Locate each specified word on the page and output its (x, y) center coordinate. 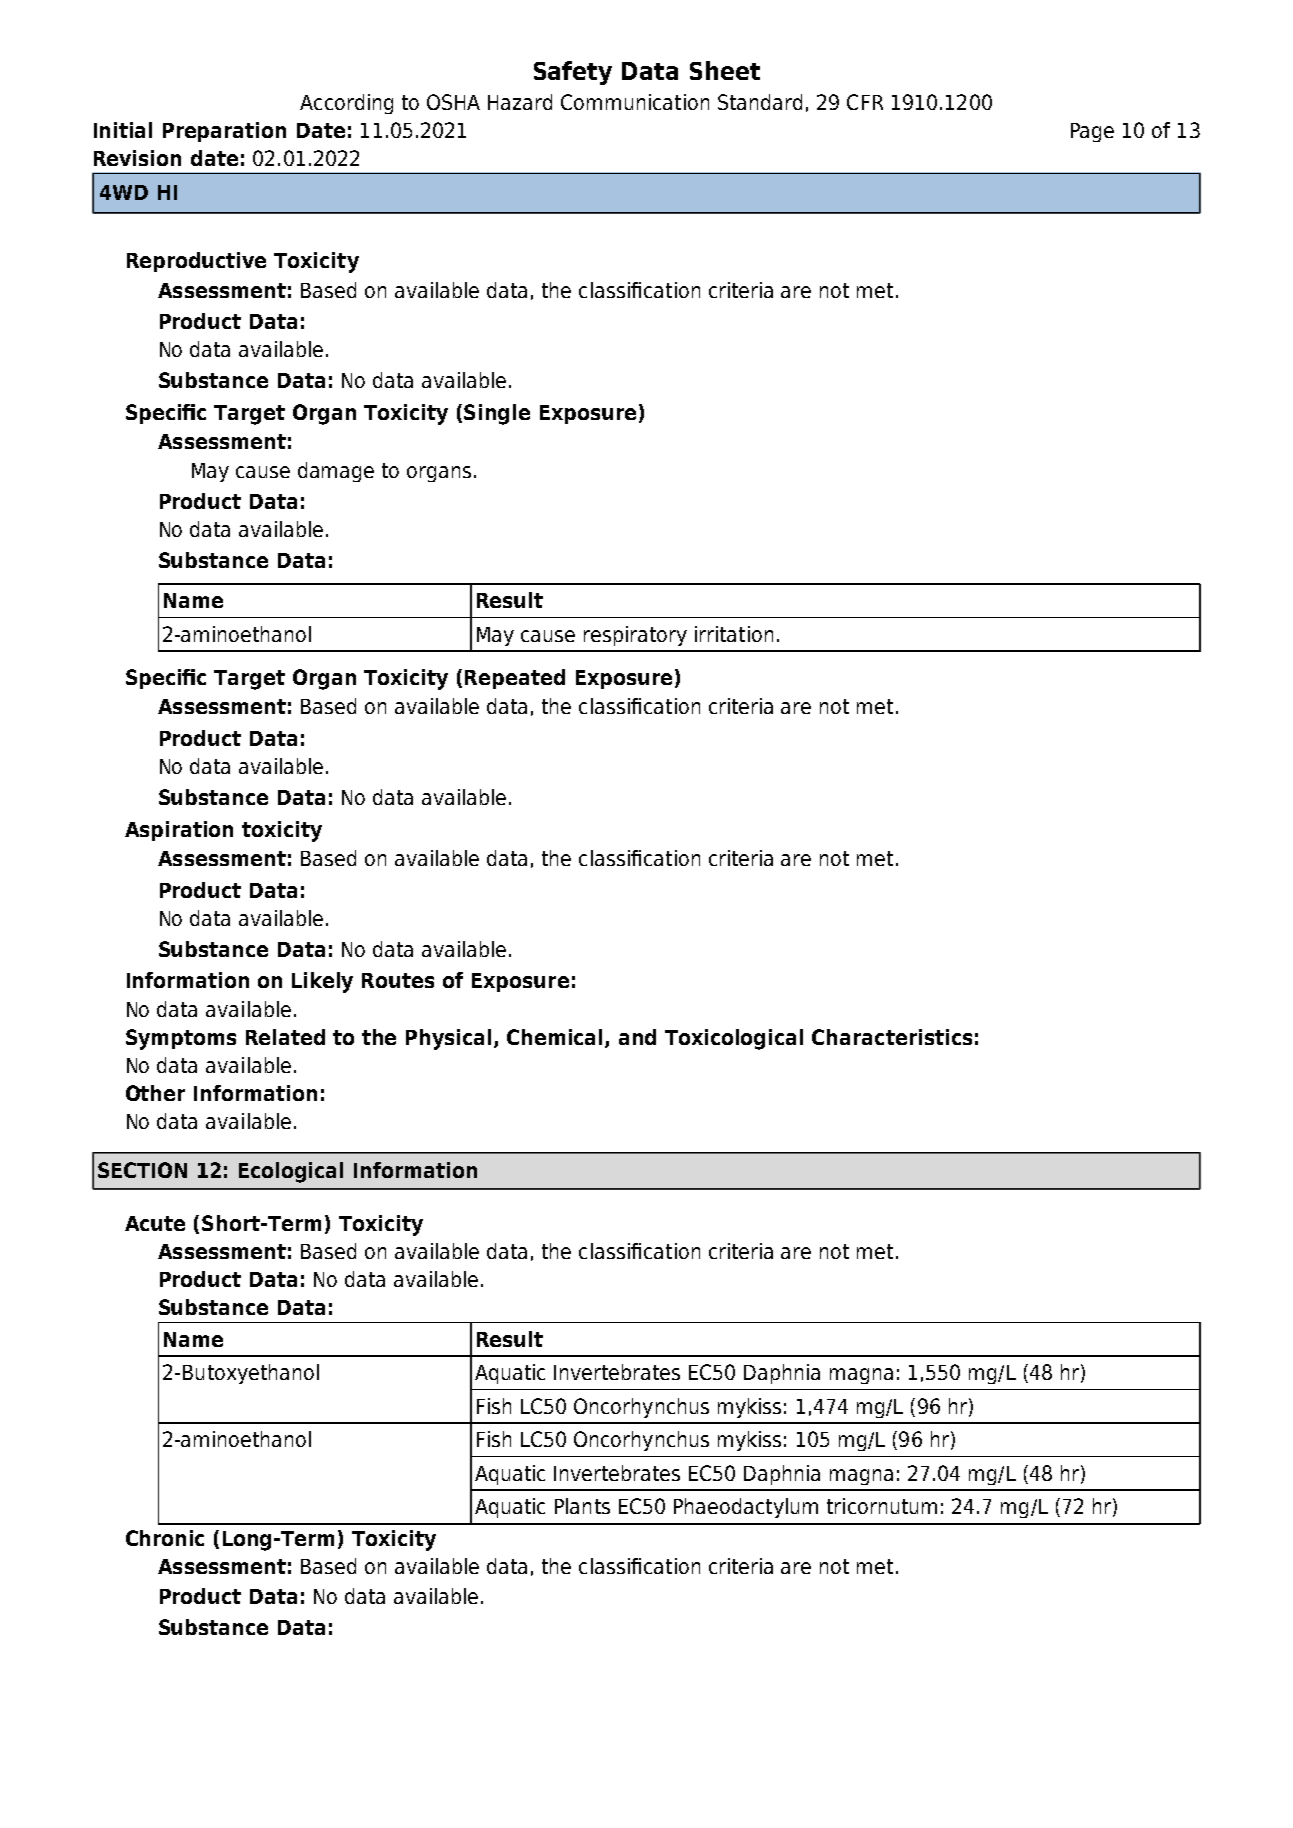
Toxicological (734, 1039)
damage (336, 472)
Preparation (224, 132)
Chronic (165, 1538)
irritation (734, 634)
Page (1092, 132)
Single (497, 414)
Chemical (556, 1038)
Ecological (291, 1172)
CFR (865, 102)
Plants (582, 1506)
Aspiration (179, 831)
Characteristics (892, 1037)
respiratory (635, 636)
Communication (635, 102)
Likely (322, 982)
